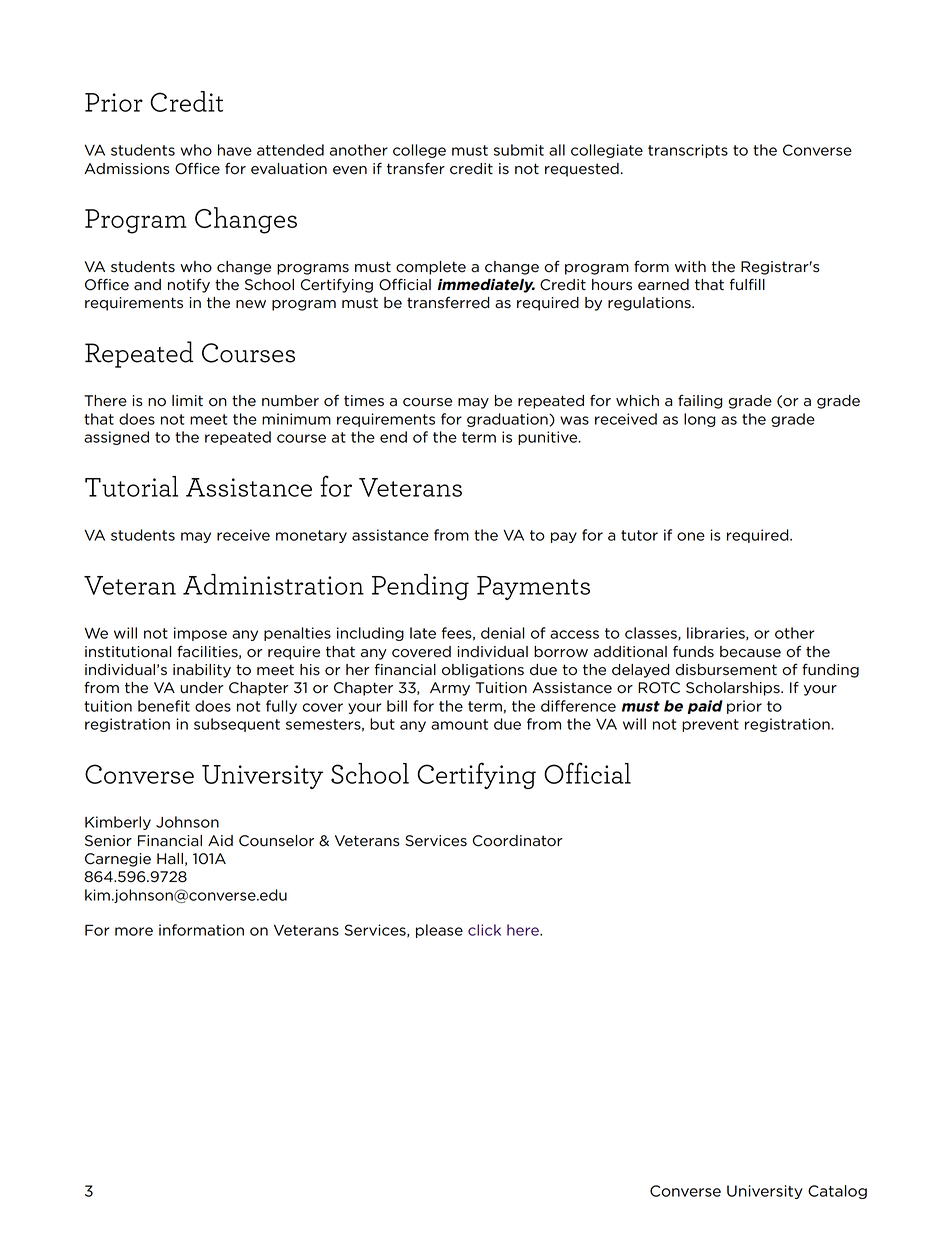  What do you see at coordinates (483, 671) in the image?
I see `obligations` at bounding box center [483, 671].
